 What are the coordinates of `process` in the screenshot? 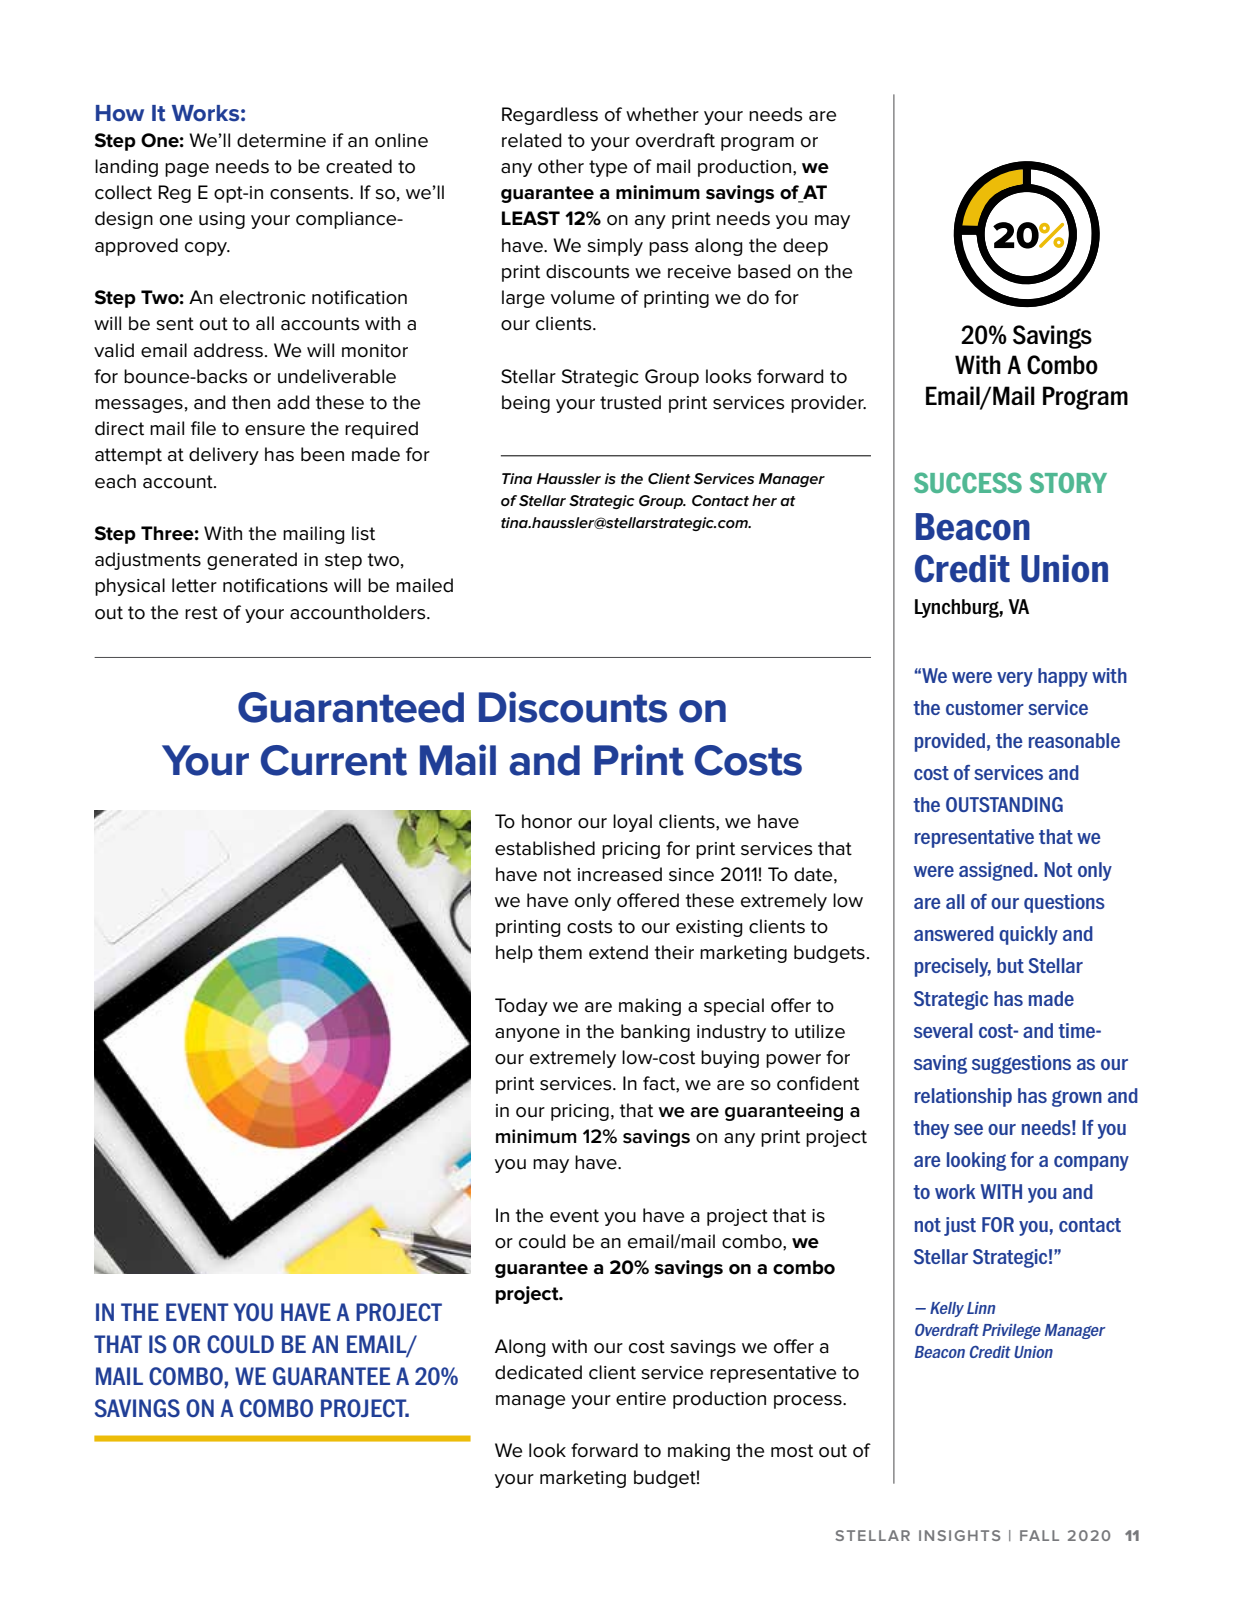 It's located at (809, 1402).
